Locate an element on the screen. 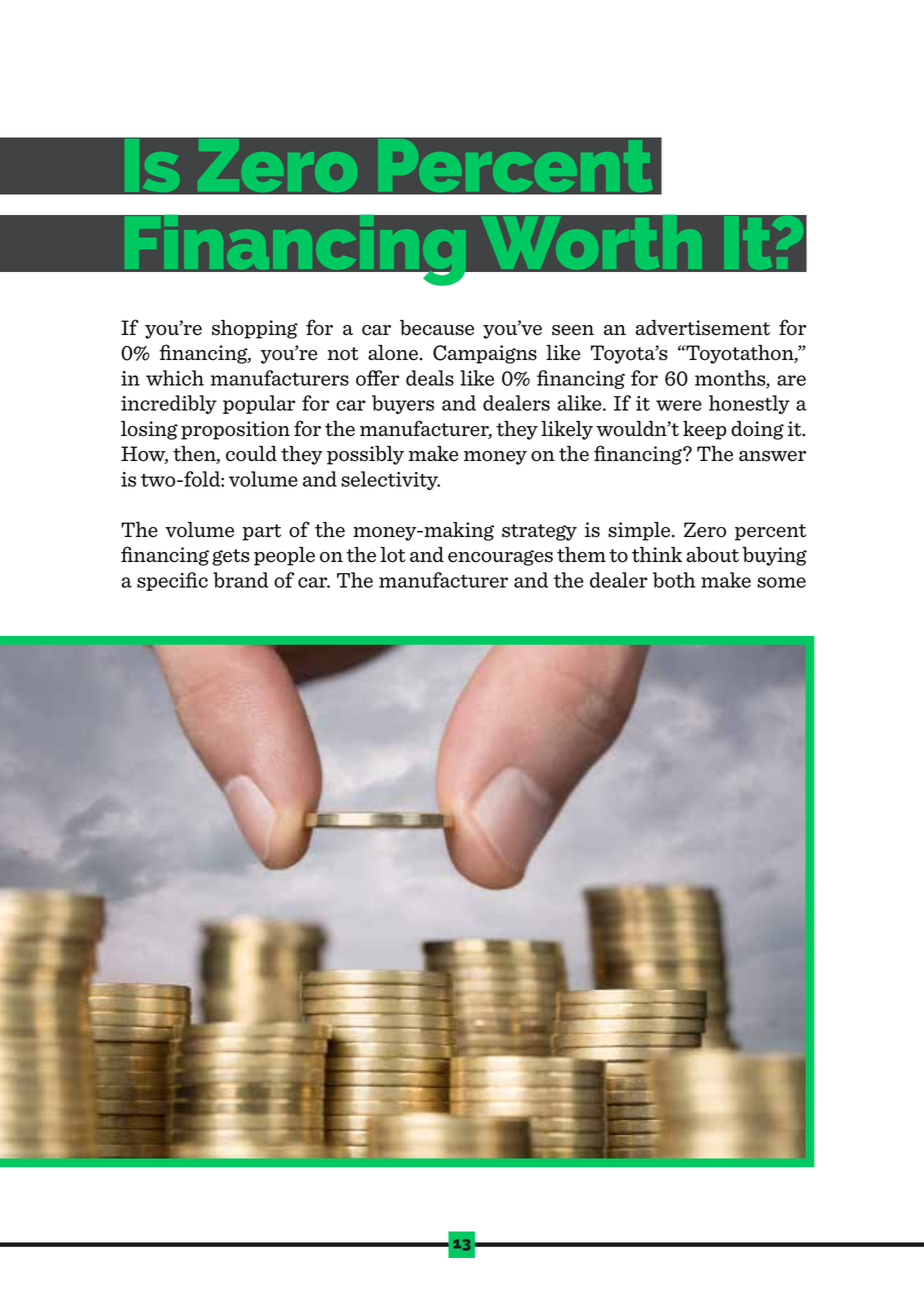 The height and width of the screenshot is (1305, 924). brand is located at coordinates (240, 580).
